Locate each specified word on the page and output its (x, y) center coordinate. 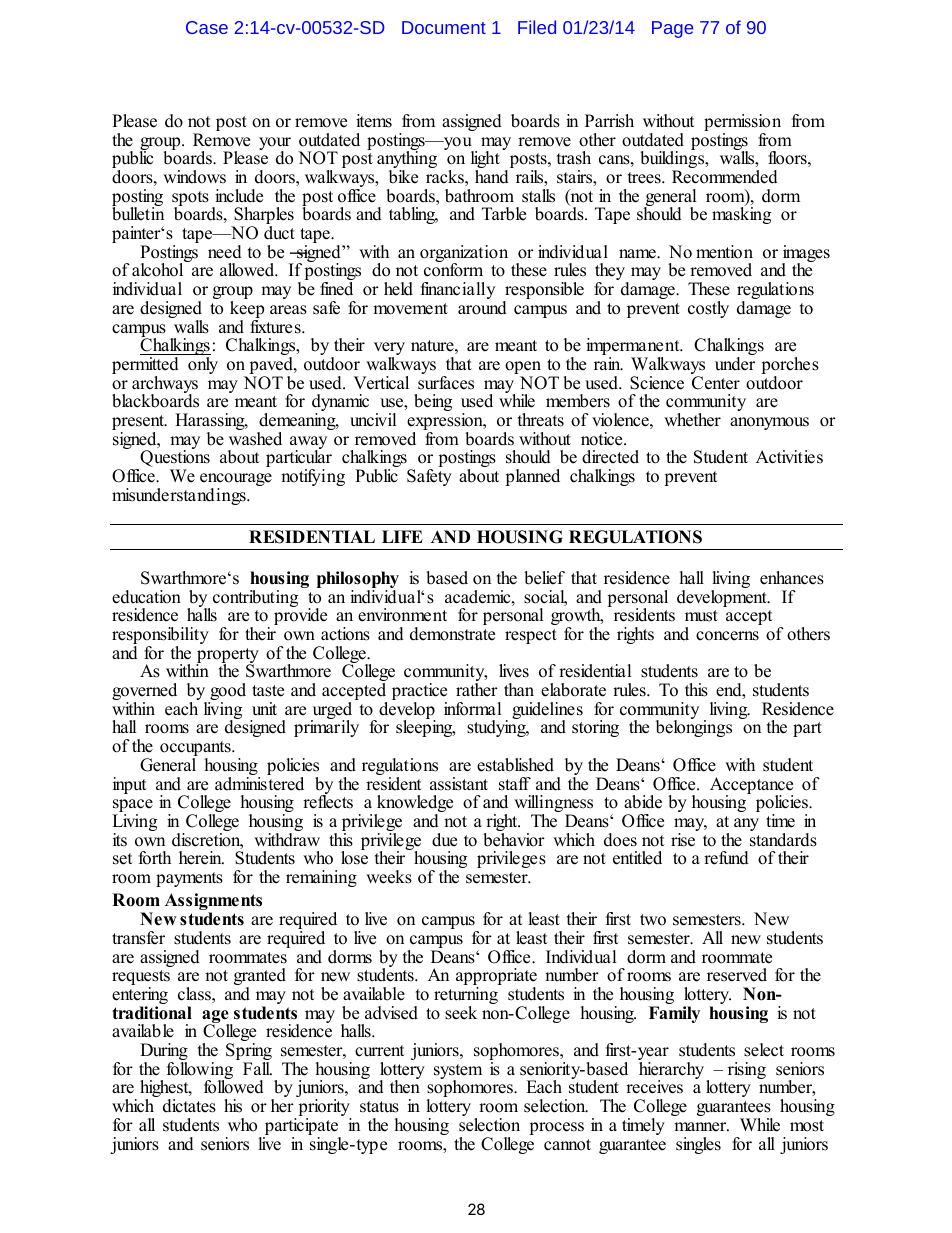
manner (701, 1127)
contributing (255, 598)
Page (672, 29)
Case (207, 27)
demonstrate (452, 634)
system (458, 1073)
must (701, 616)
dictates (189, 1106)
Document (444, 27)
